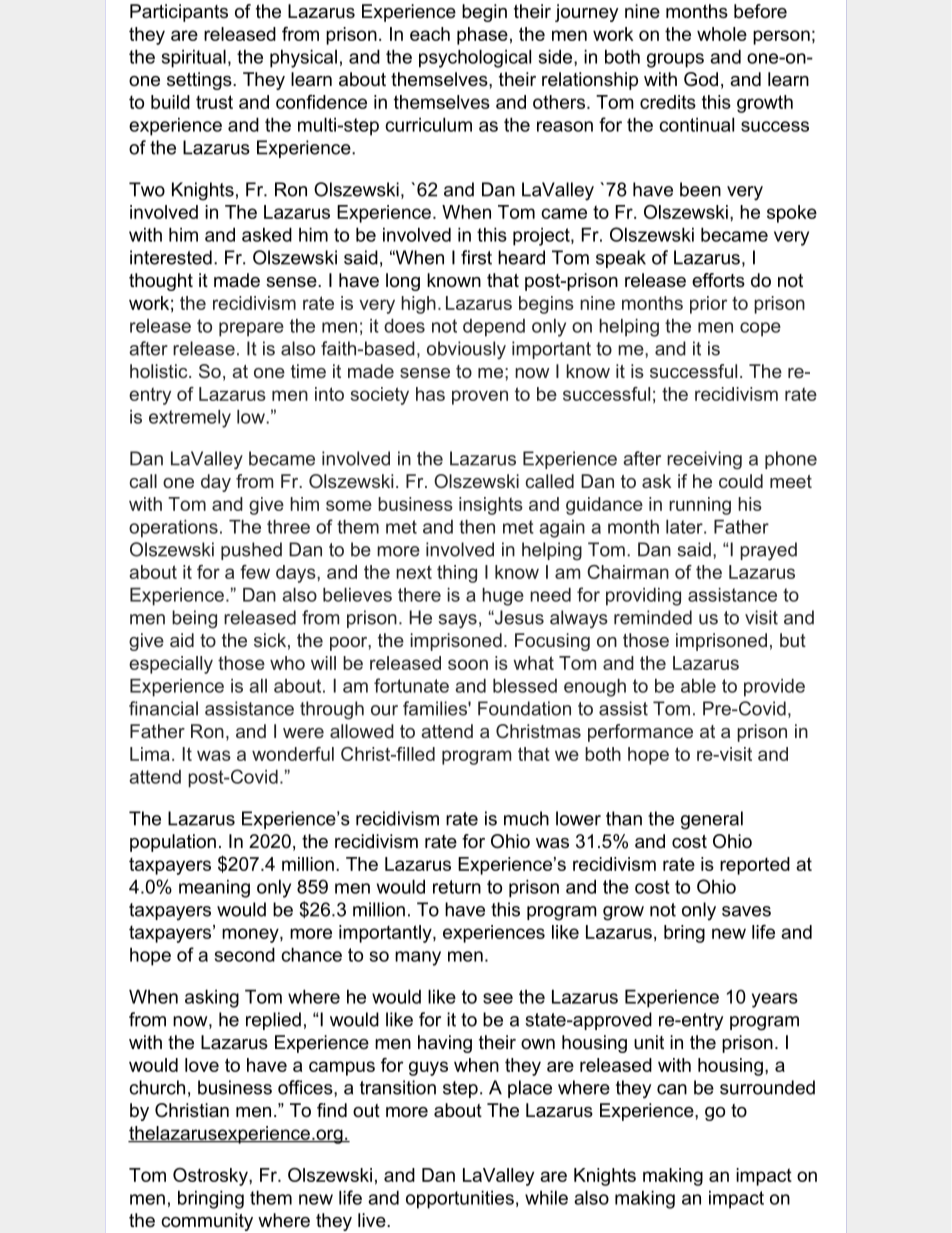 The height and width of the screenshot is (1233, 952). I want to click on church, so click(157, 1087).
